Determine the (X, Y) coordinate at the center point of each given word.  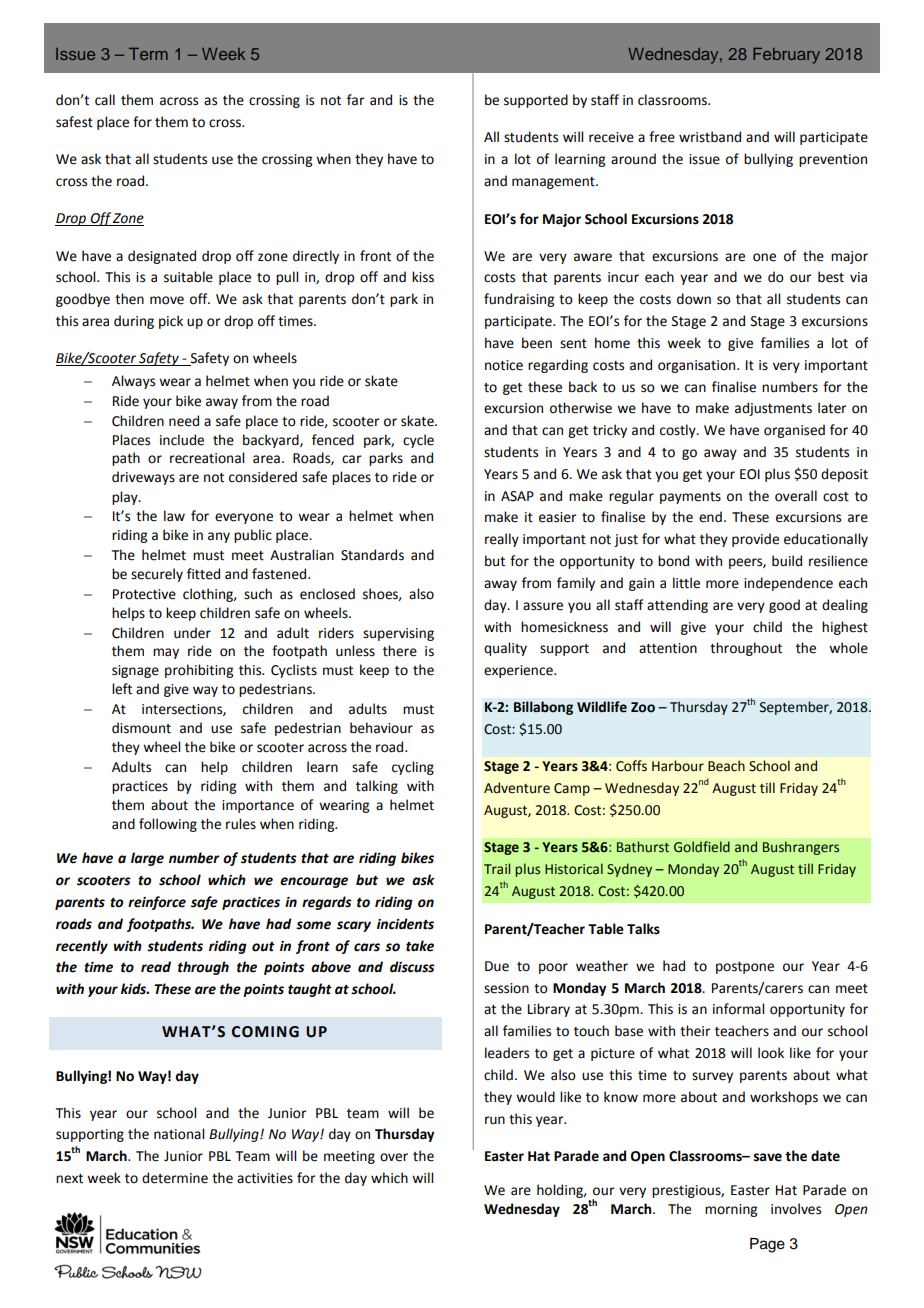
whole (848, 648)
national (179, 1134)
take (420, 946)
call (105, 100)
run (495, 1120)
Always (133, 382)
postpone (745, 968)
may (166, 653)
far (356, 100)
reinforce (157, 903)
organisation (698, 366)
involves (796, 1209)
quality (505, 649)
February (786, 56)
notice (504, 365)
